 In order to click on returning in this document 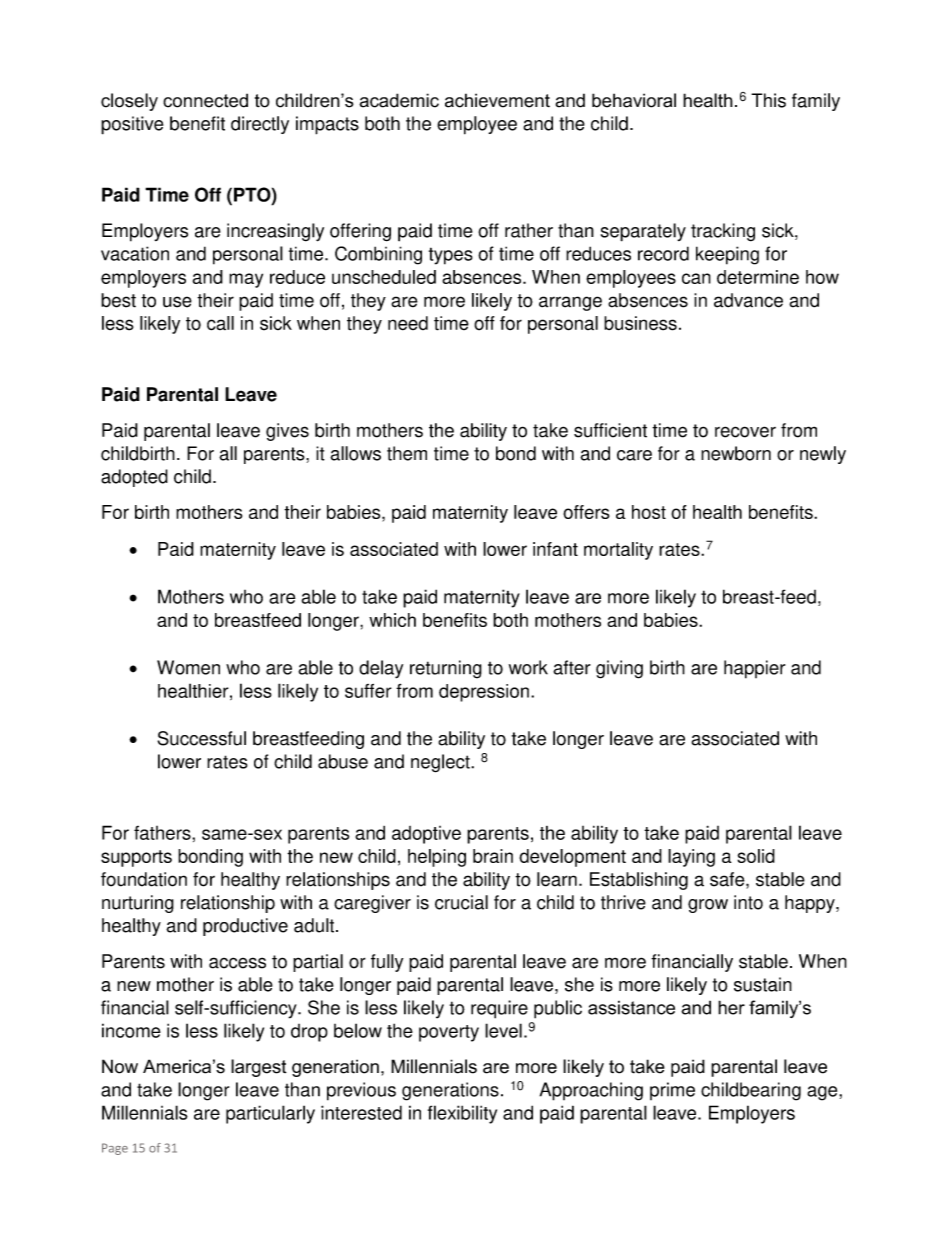, I will do `click(446, 669)`.
